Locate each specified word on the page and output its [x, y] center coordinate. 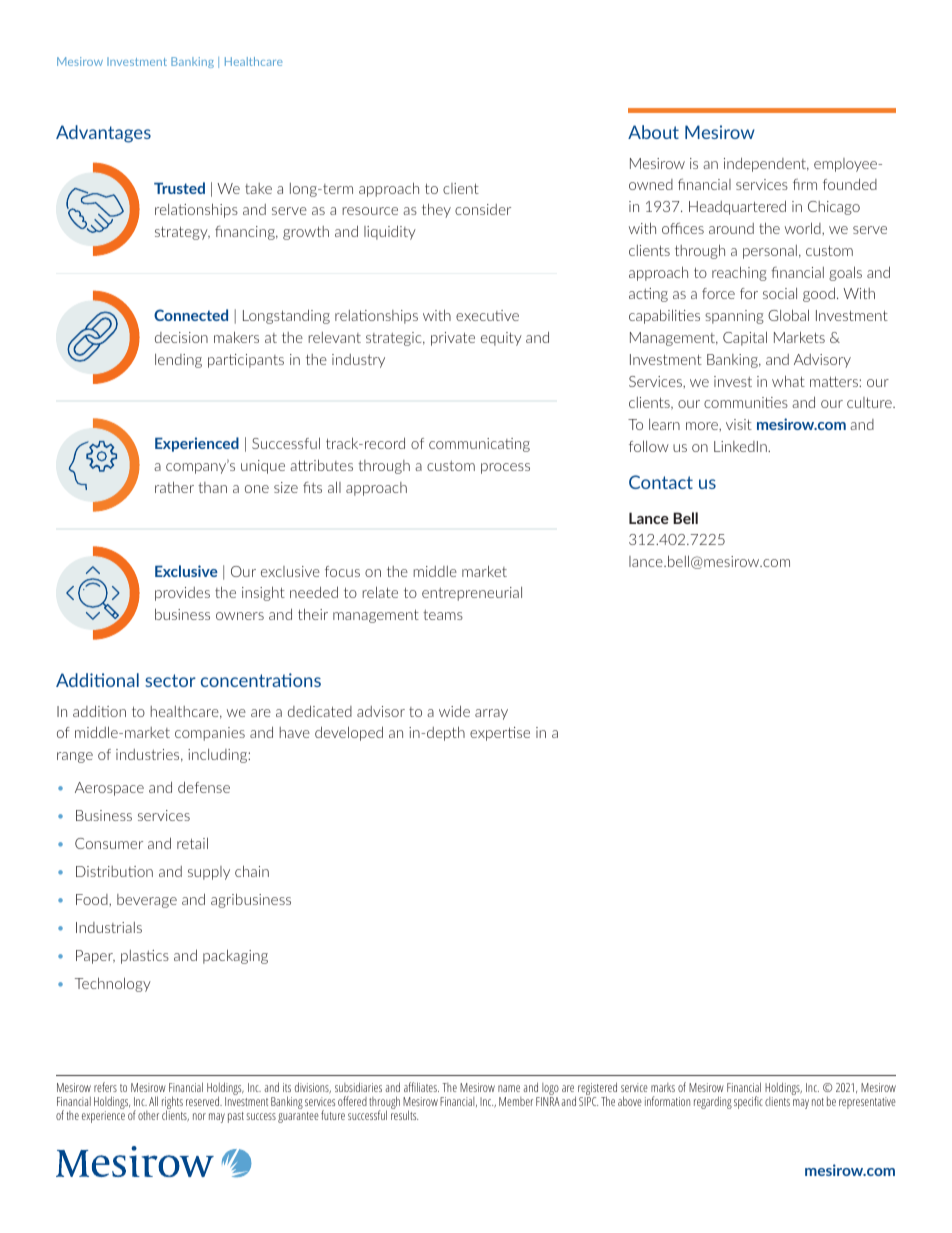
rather [174, 487]
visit [739, 424]
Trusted [179, 188]
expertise [500, 734]
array [491, 714]
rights [172, 1104]
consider [483, 209]
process [505, 468]
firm [805, 184]
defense [204, 787]
